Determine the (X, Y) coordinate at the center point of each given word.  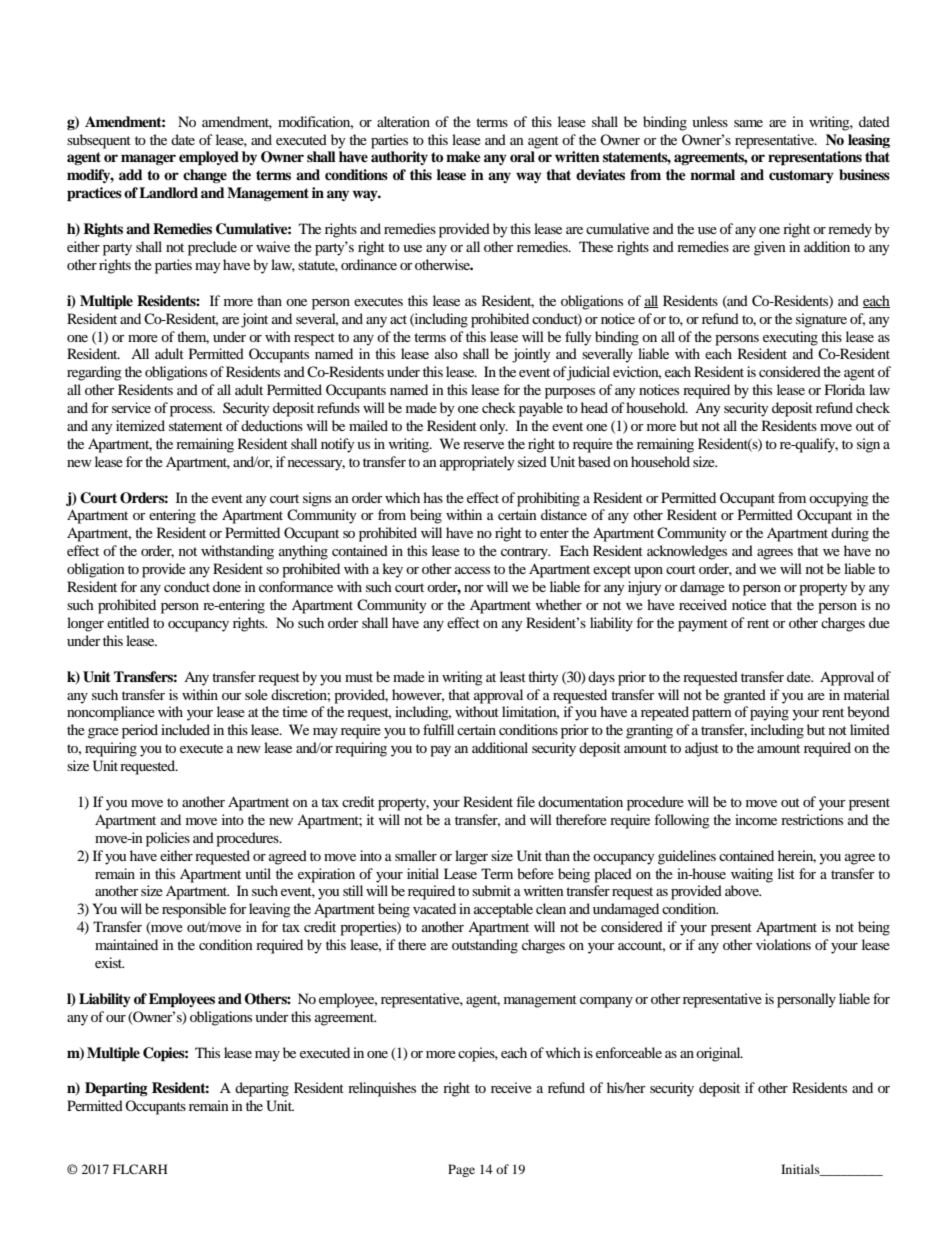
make (463, 156)
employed (209, 158)
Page (461, 1170)
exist (109, 962)
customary (801, 176)
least (513, 676)
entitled (128, 622)
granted (744, 696)
